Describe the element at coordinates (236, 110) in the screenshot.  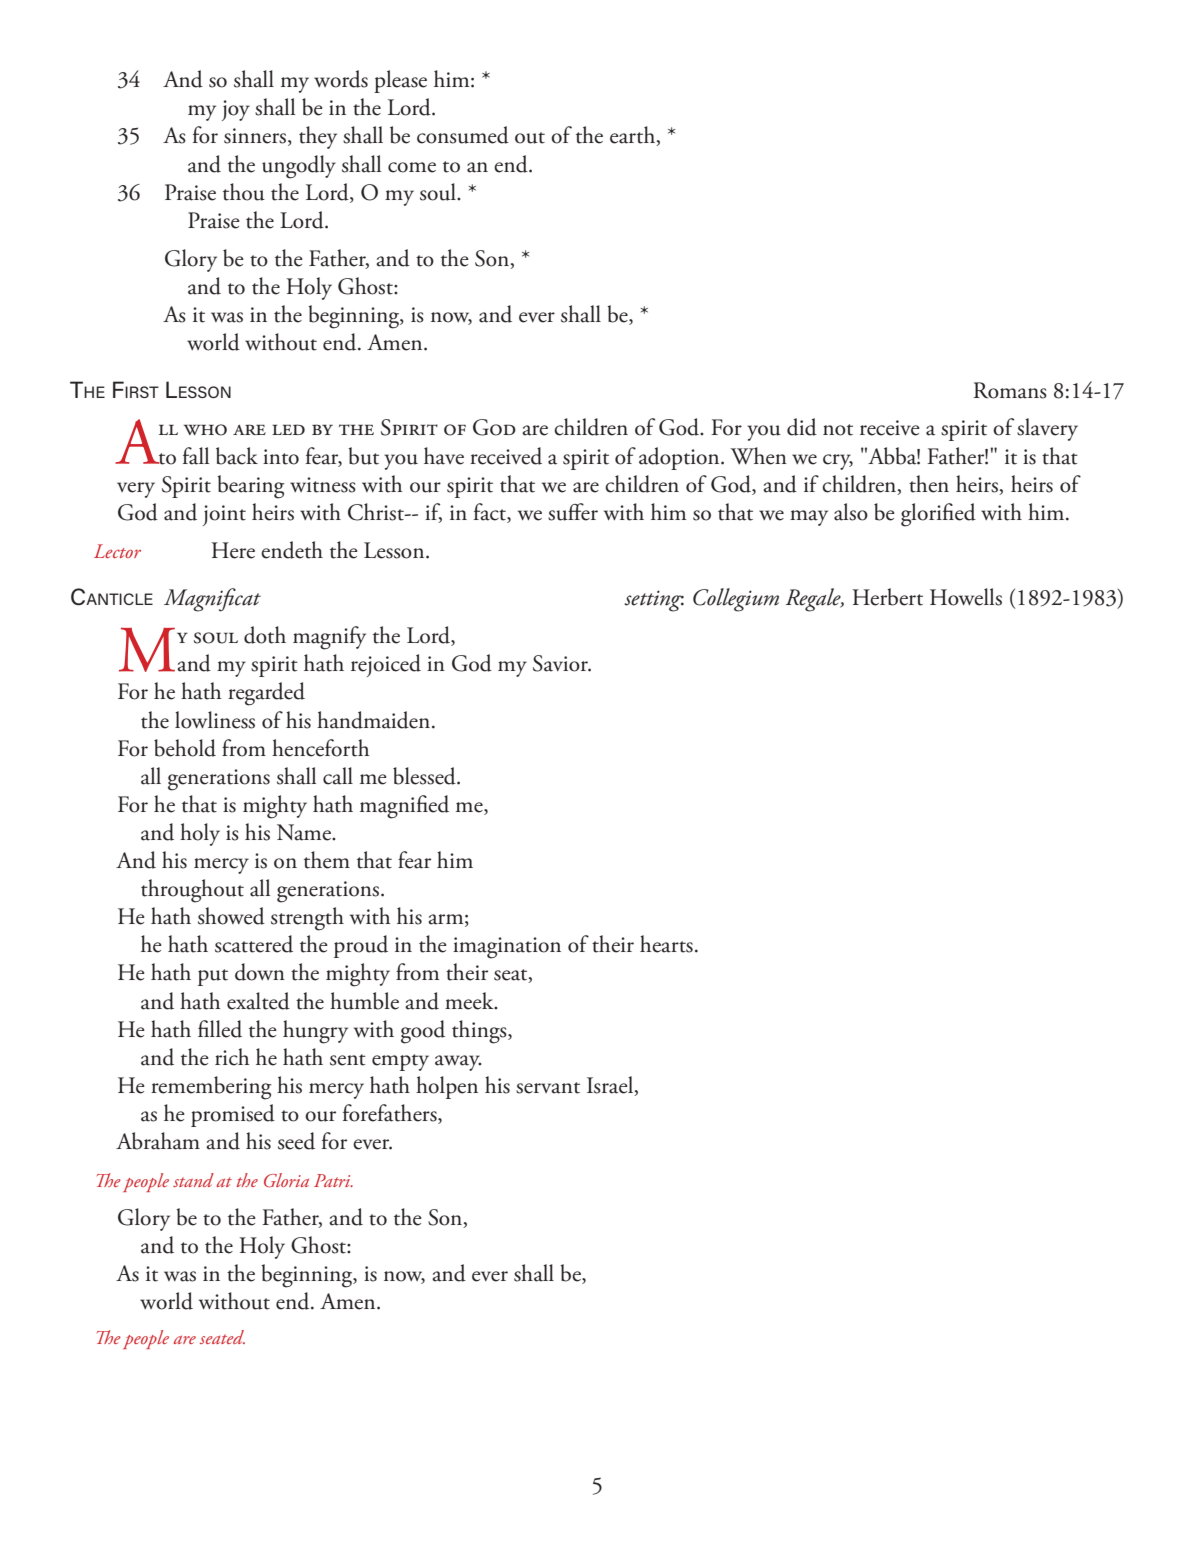
I see `joy` at that location.
